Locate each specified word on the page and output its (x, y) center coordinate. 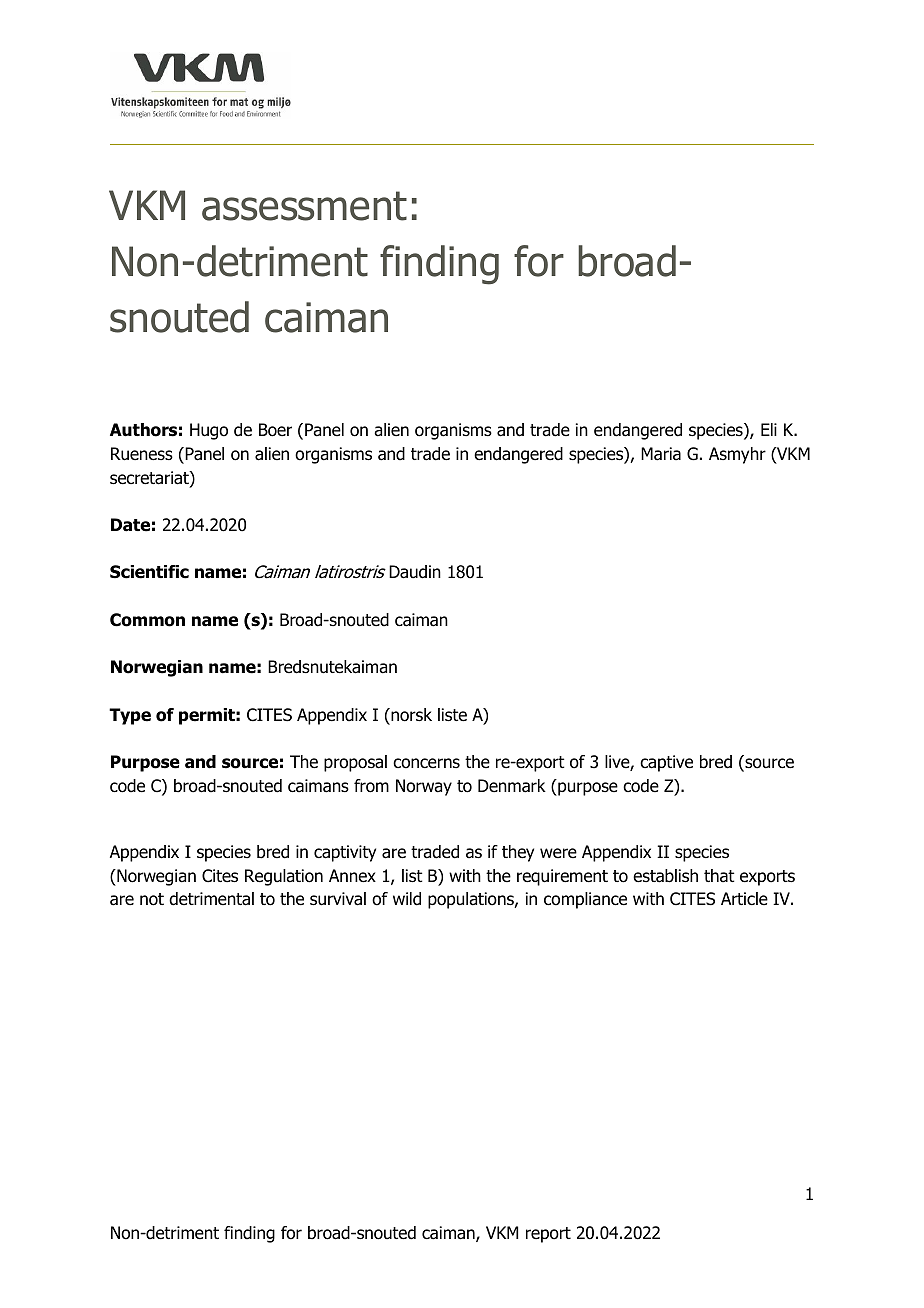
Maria (661, 454)
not (152, 899)
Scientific (149, 572)
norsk (410, 715)
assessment (304, 206)
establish (665, 876)
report (548, 1235)
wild (407, 899)
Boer (275, 430)
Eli (769, 429)
